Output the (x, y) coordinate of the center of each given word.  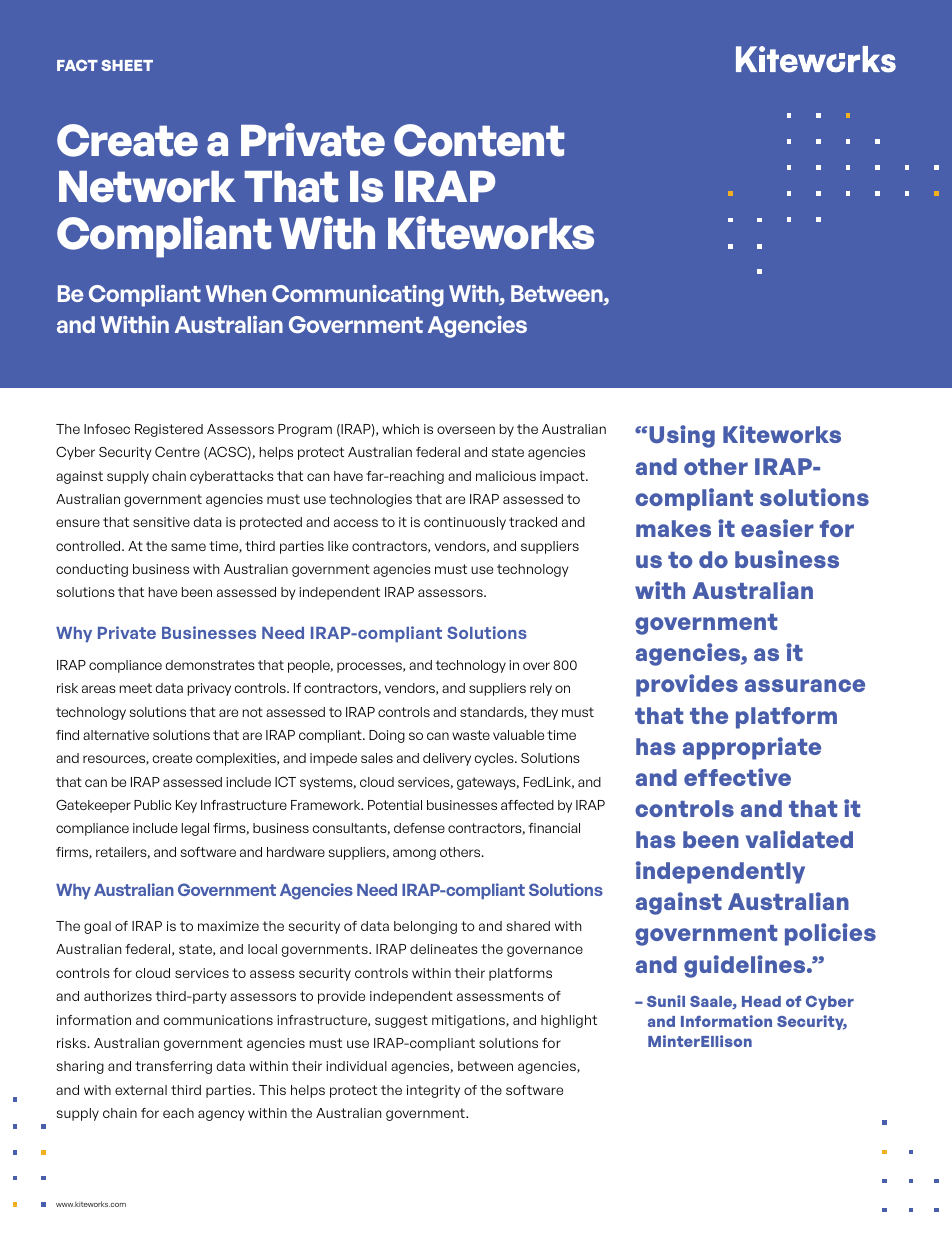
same (188, 547)
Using (682, 436)
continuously (465, 523)
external (141, 1090)
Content (479, 140)
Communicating (358, 296)
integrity (433, 1091)
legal (195, 829)
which (400, 429)
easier (777, 528)
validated (799, 839)
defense (419, 828)
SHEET (127, 65)
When (236, 293)
